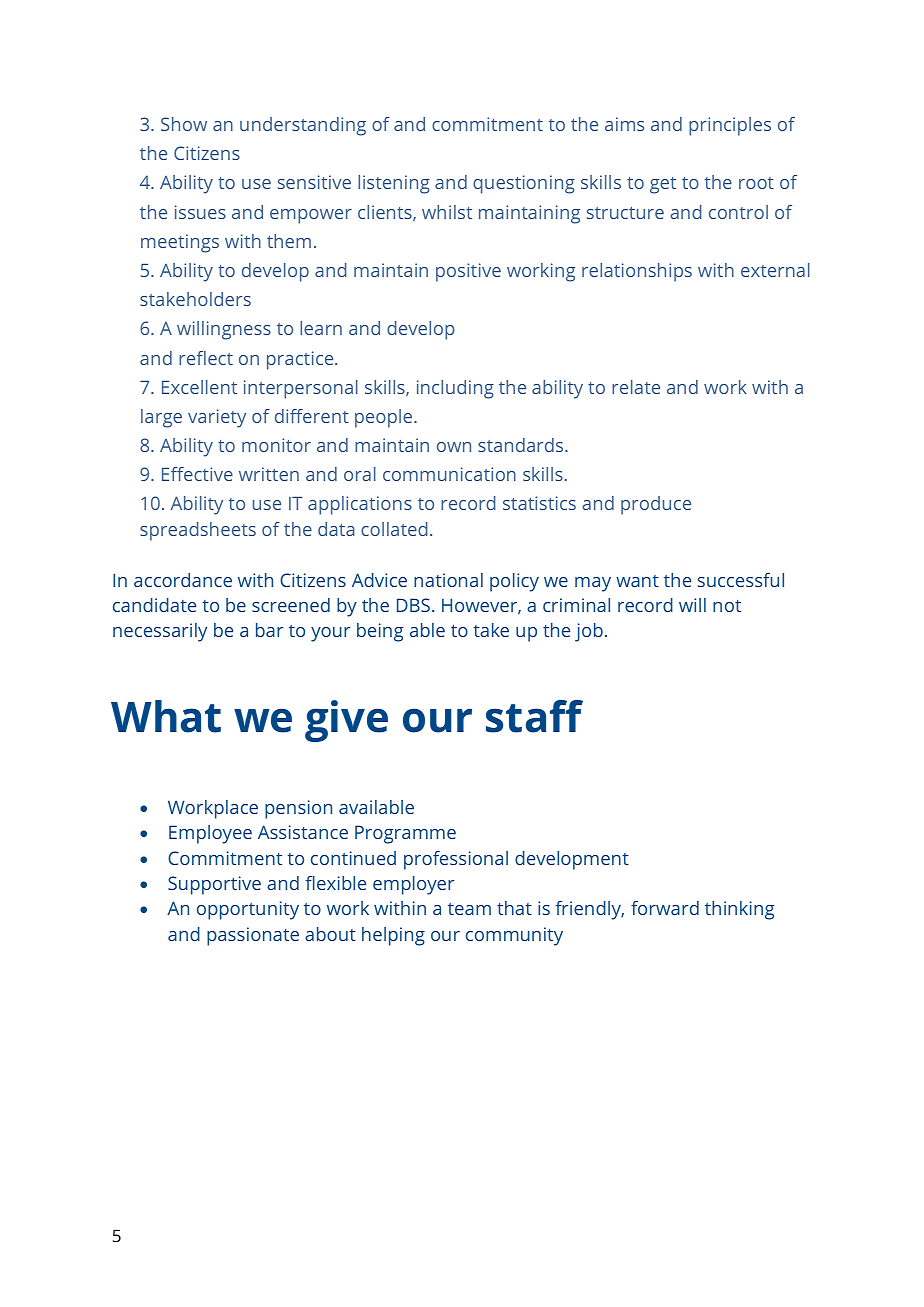  Describe the element at coordinates (730, 126) in the image. I see `principles` at that location.
